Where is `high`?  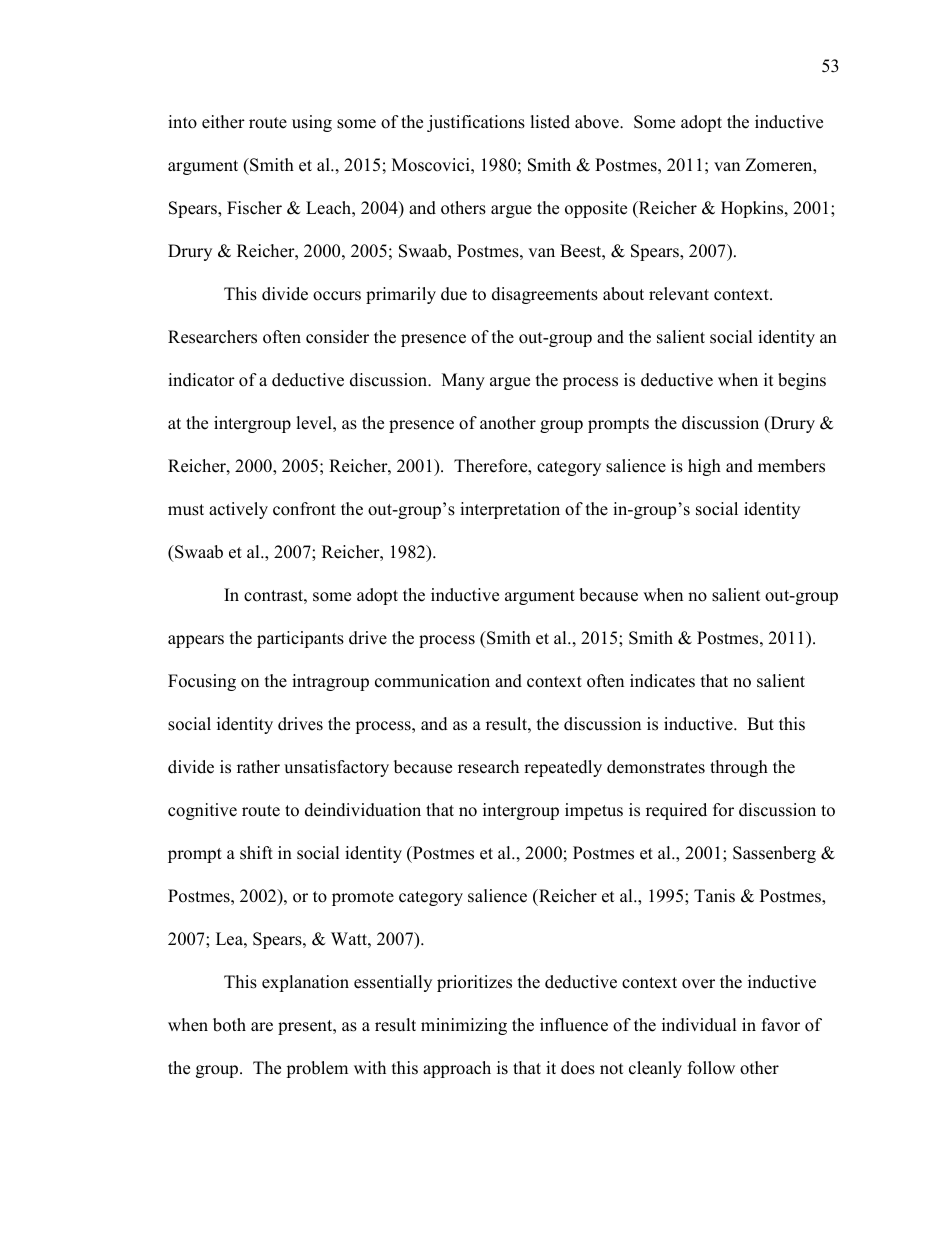 high is located at coordinates (704, 467).
